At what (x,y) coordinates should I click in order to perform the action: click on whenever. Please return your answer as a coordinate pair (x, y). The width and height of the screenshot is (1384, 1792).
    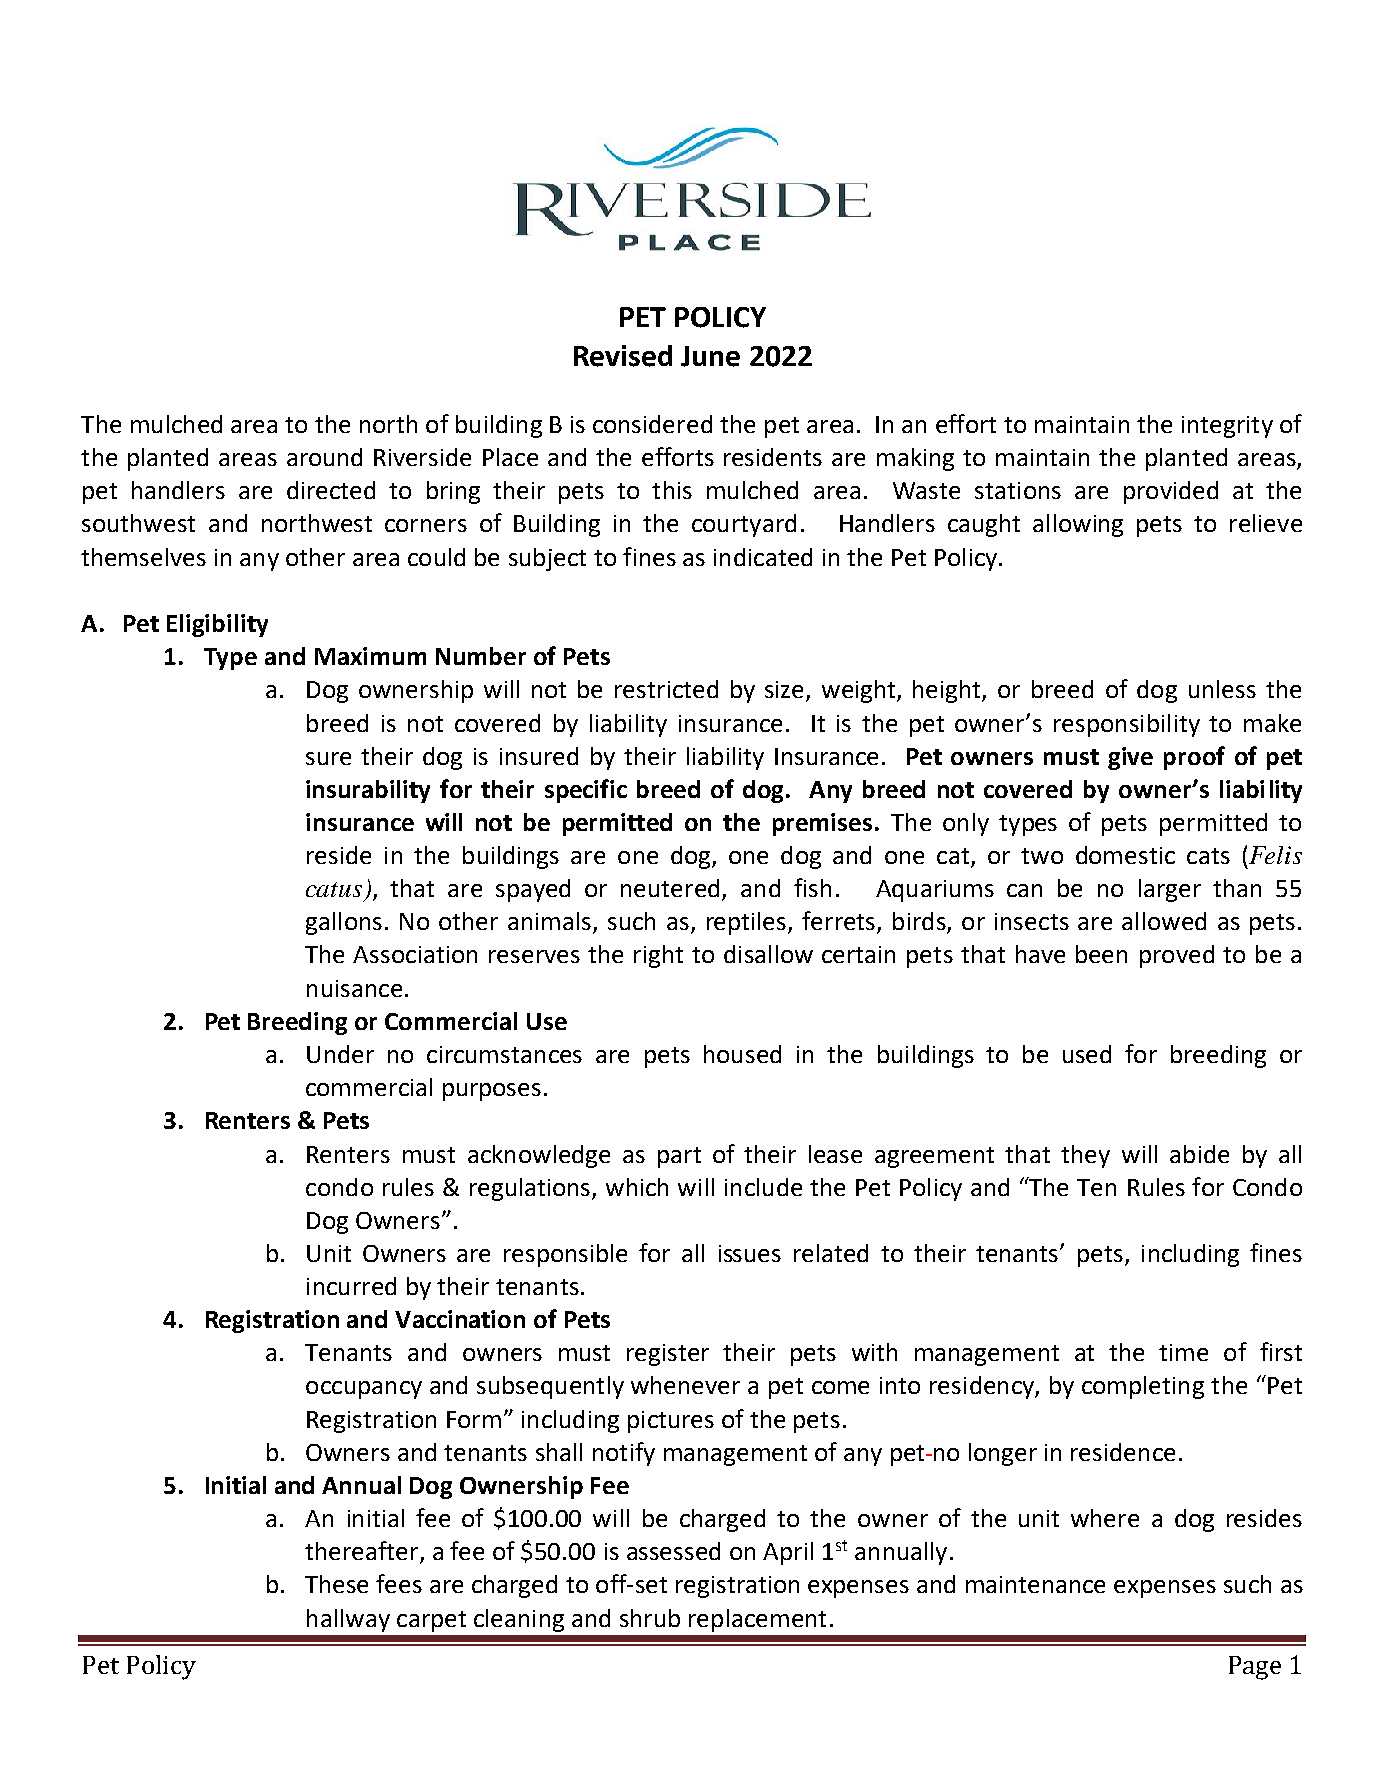
    Looking at the image, I should click on (685, 1385).
